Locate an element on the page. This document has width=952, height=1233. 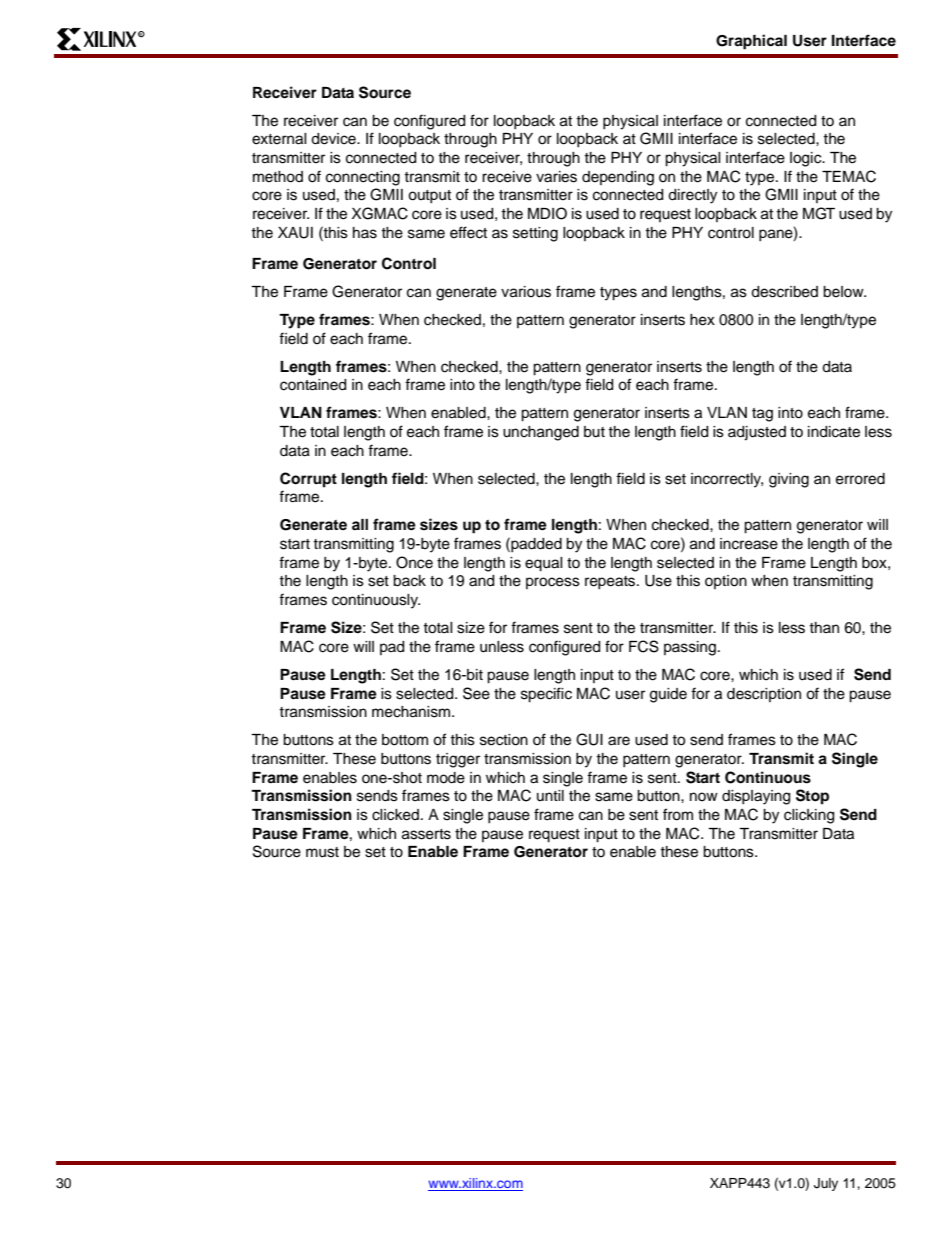
Graphical is located at coordinates (751, 42).
